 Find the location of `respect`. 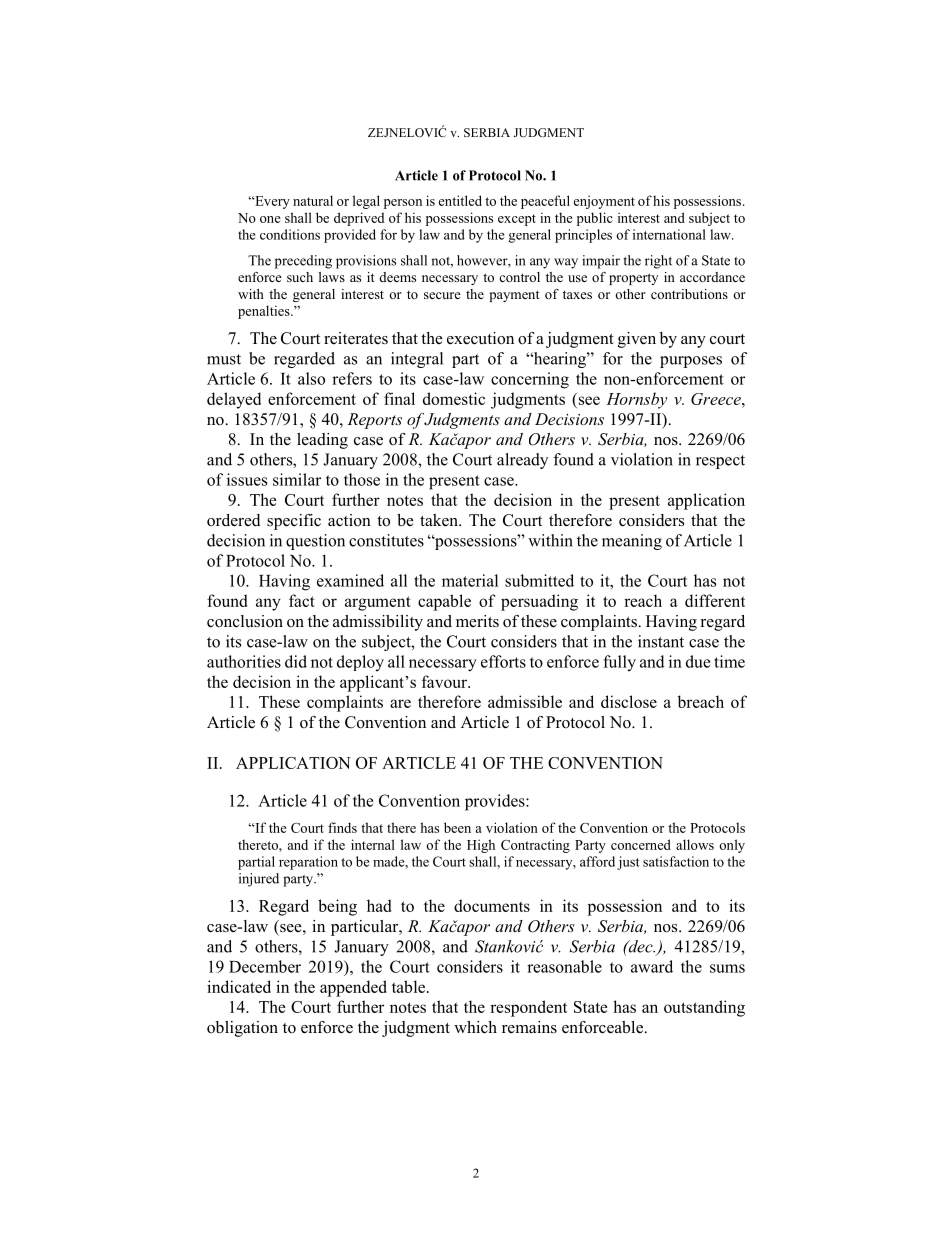

respect is located at coordinates (720, 462).
